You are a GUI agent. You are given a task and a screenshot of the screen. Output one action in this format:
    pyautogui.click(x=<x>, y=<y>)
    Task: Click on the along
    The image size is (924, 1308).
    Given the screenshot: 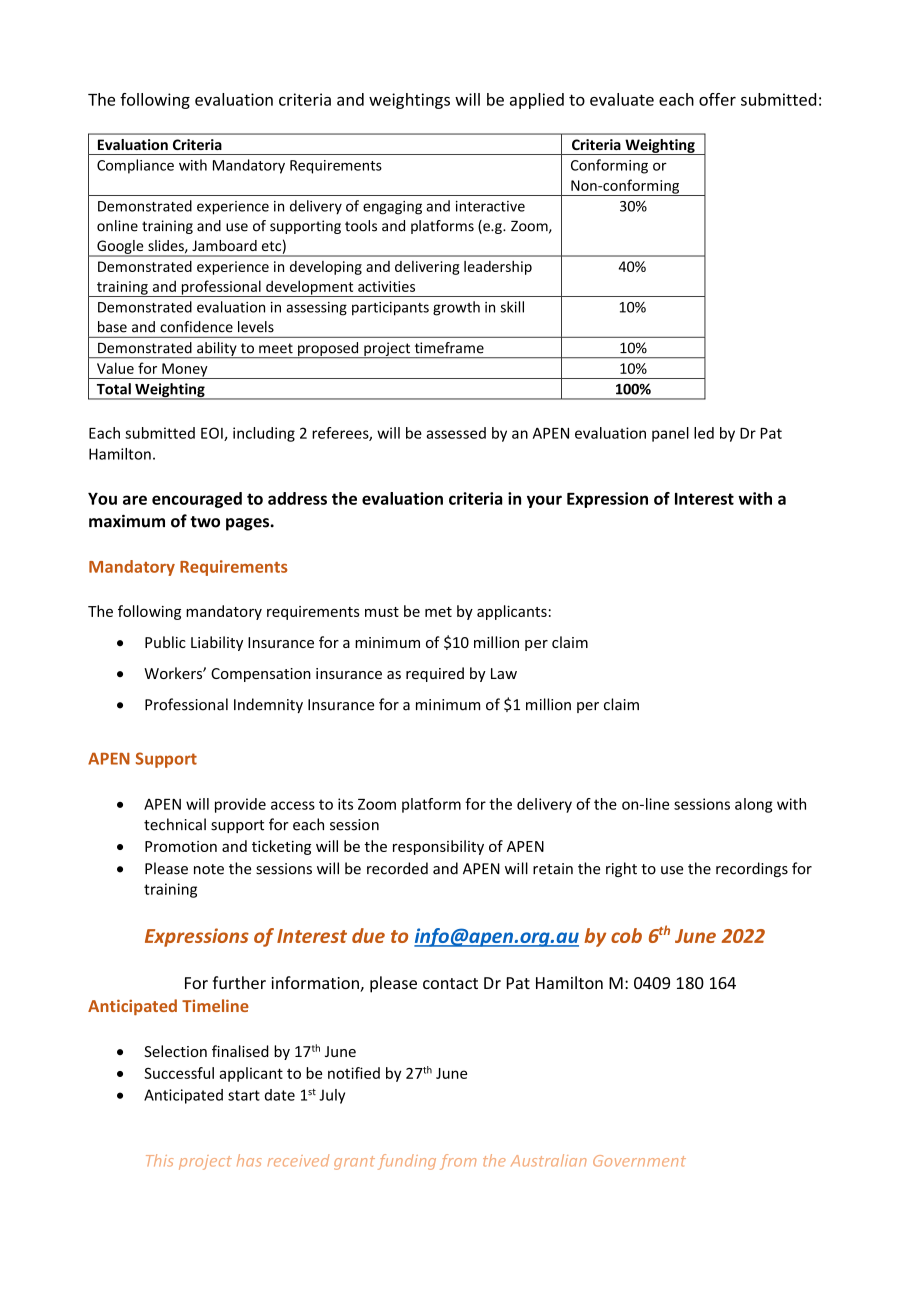 What is the action you would take?
    pyautogui.click(x=754, y=805)
